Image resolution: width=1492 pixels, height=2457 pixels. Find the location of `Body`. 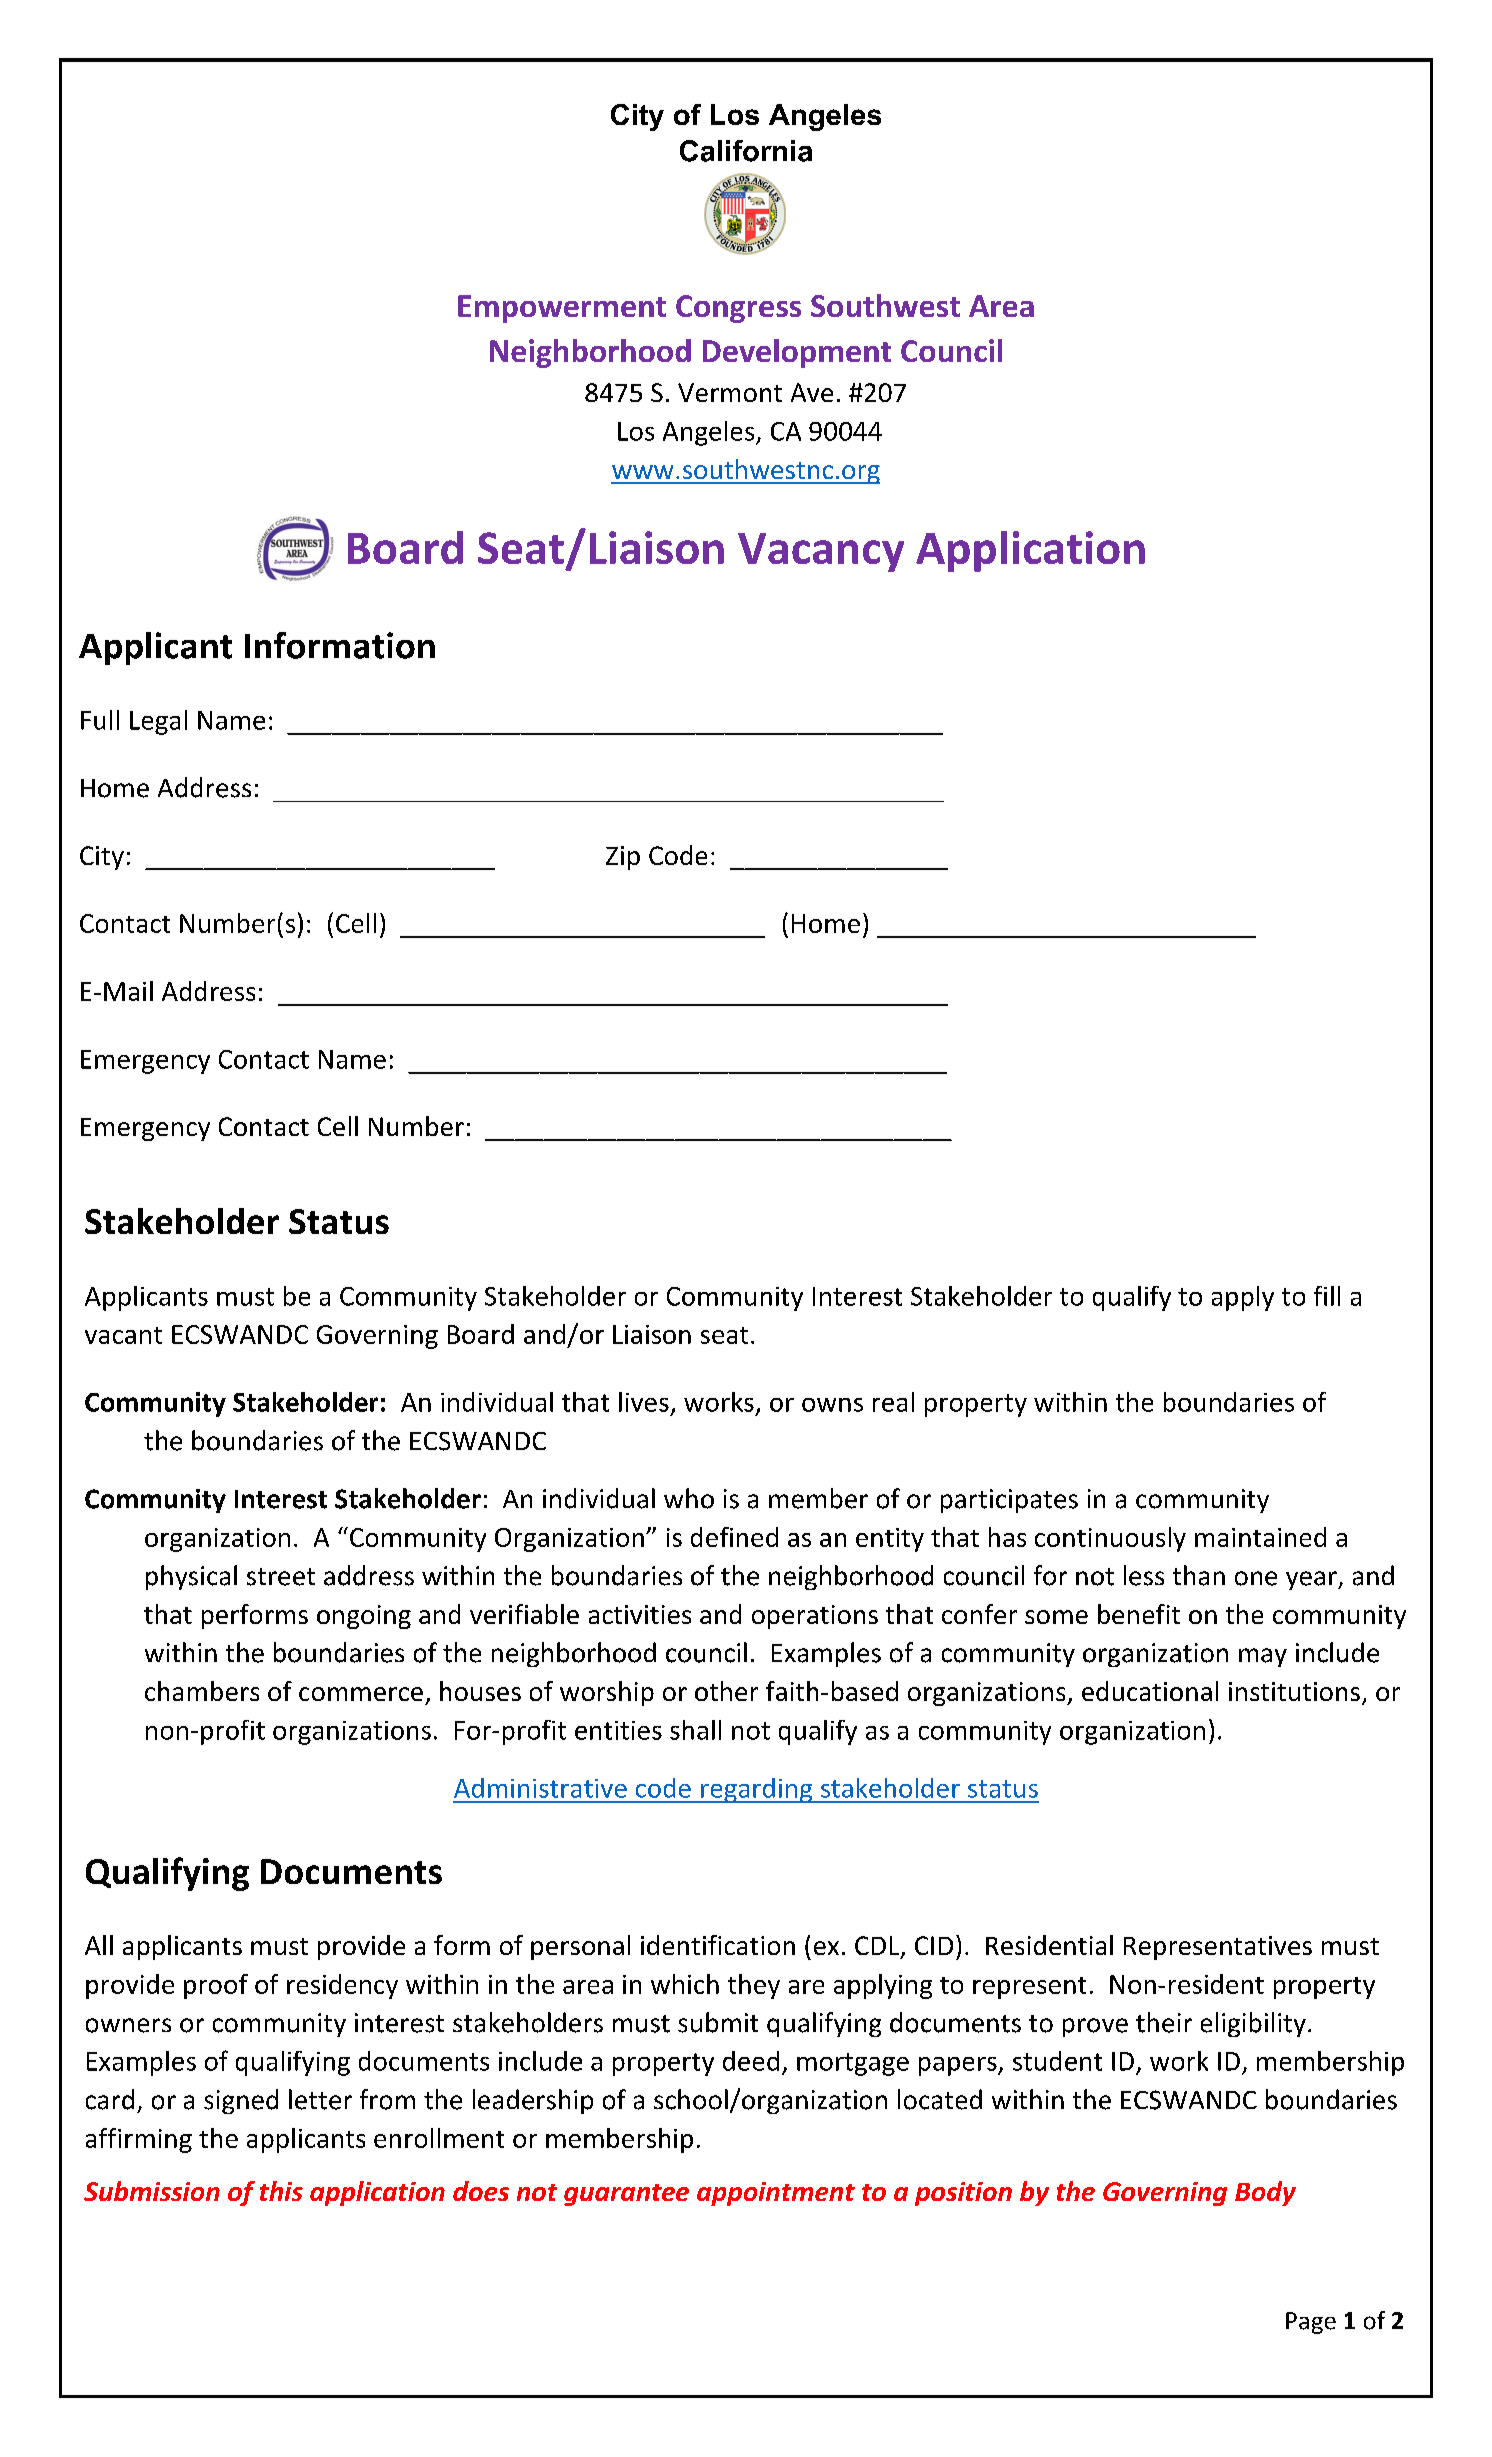

Body is located at coordinates (1265, 2193).
